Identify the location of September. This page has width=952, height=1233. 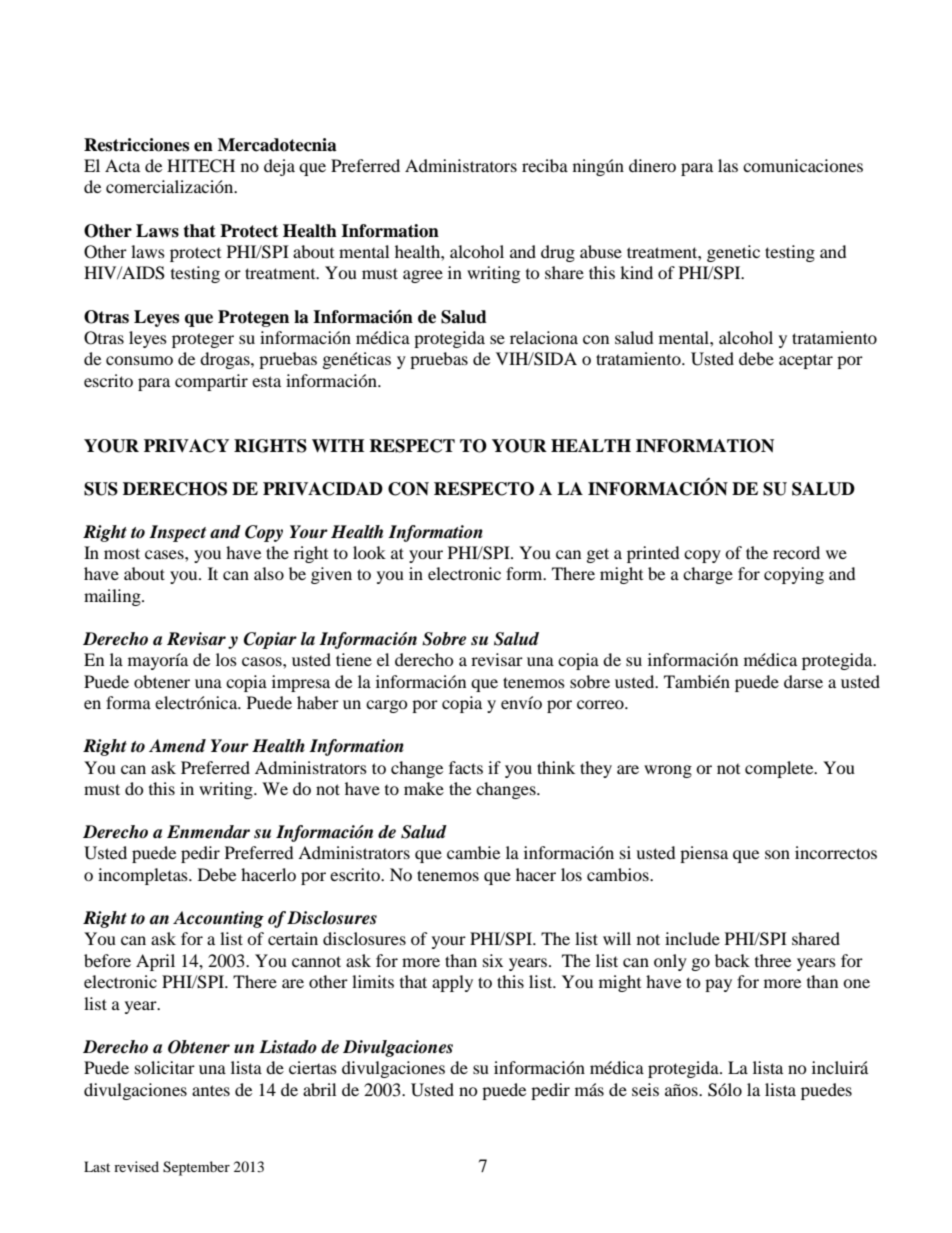
(196, 1168).
